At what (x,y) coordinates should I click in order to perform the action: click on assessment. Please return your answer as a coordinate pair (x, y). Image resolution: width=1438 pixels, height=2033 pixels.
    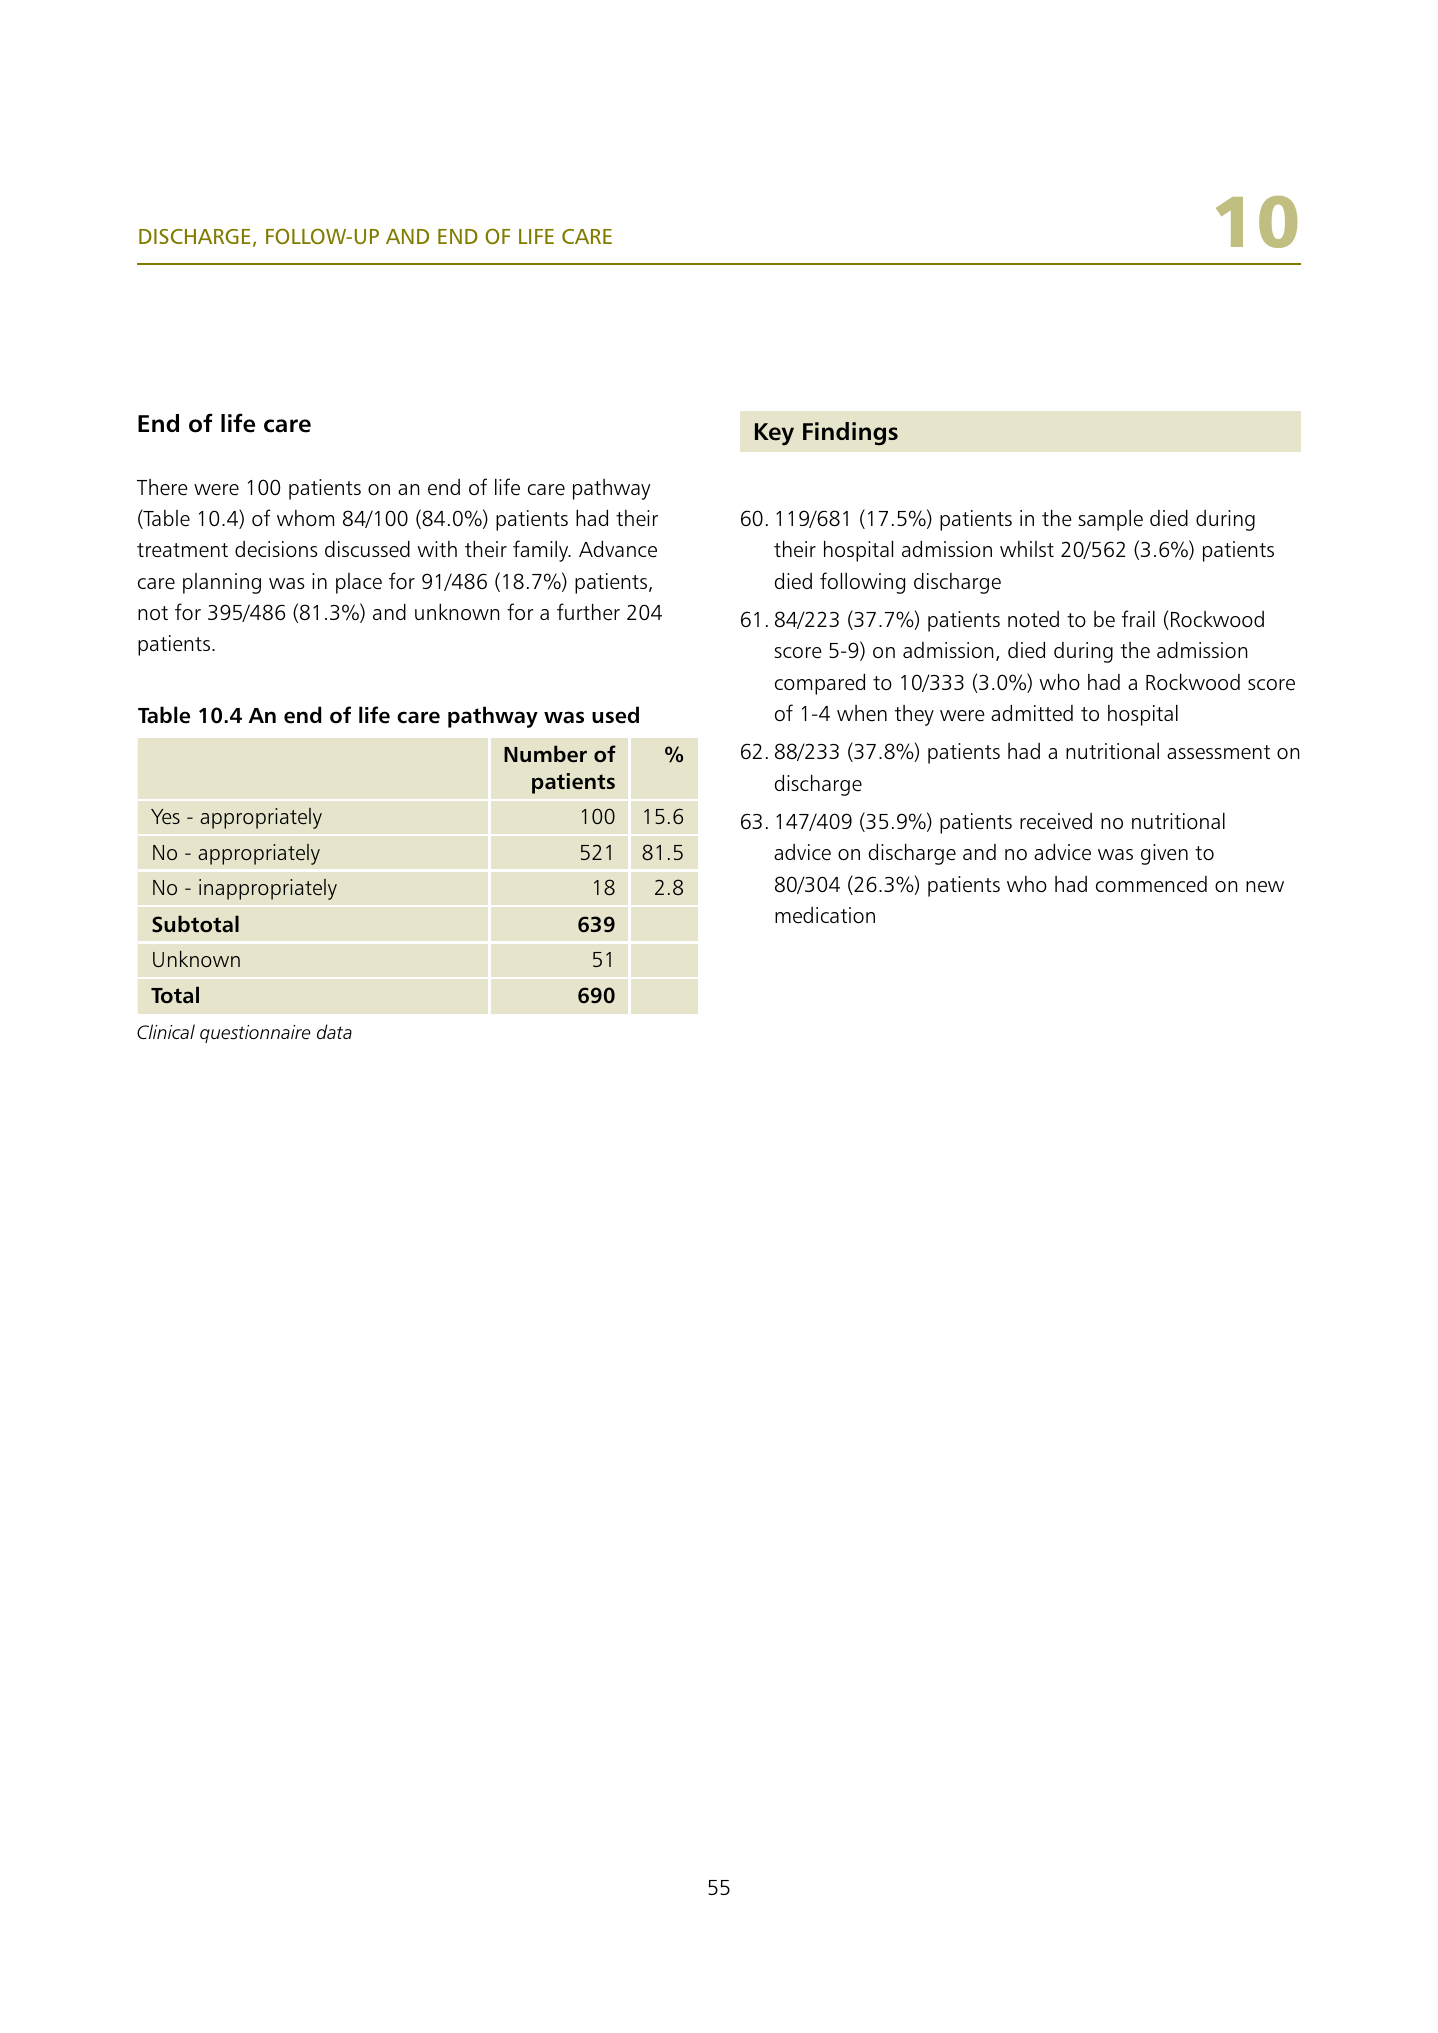
    Looking at the image, I should click on (1218, 752).
